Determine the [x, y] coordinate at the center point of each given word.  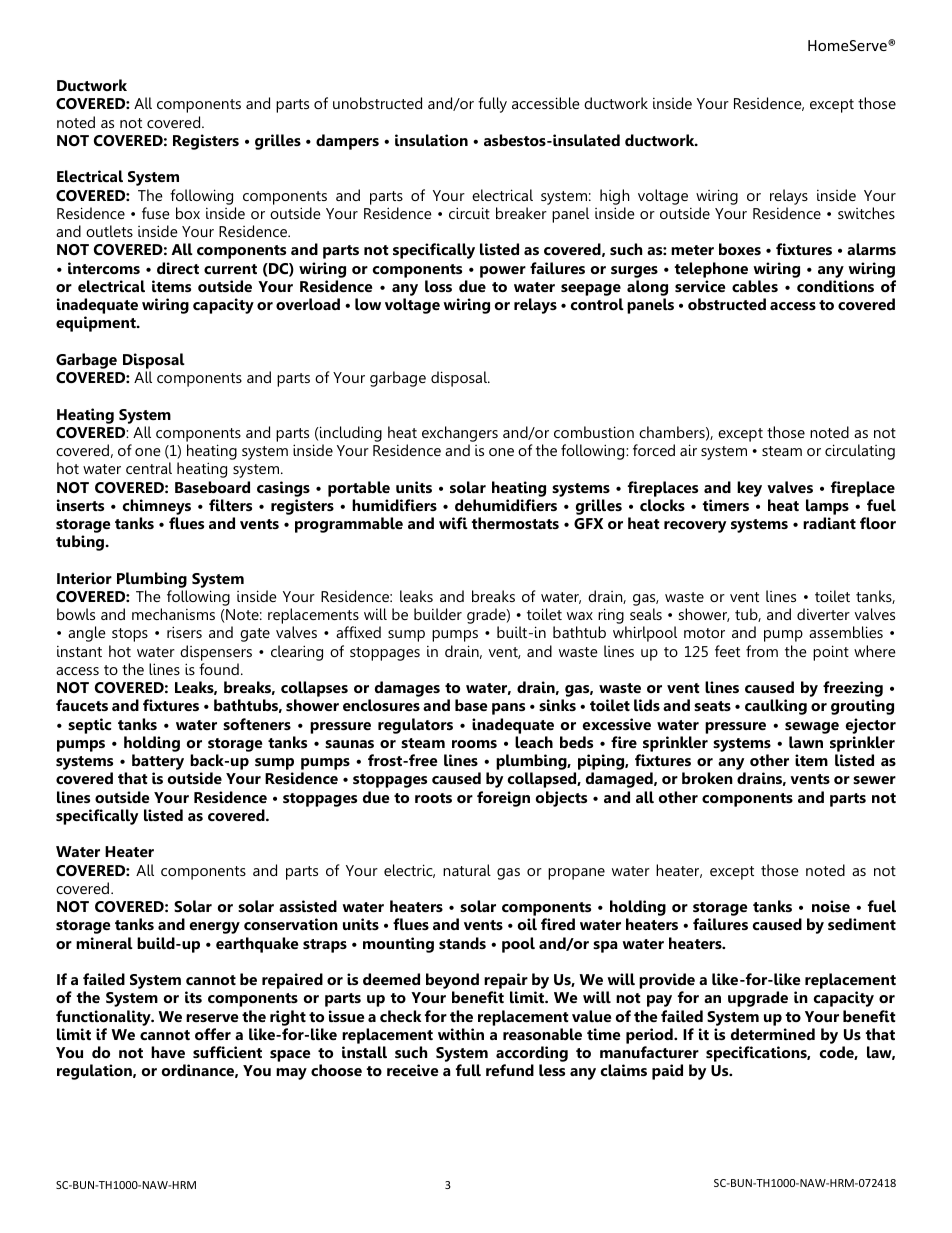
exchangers [460, 434]
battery [158, 763]
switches [866, 213]
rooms [474, 744]
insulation [431, 140]
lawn [806, 742]
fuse [156, 213]
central [149, 468]
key [749, 489]
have [168, 1052]
